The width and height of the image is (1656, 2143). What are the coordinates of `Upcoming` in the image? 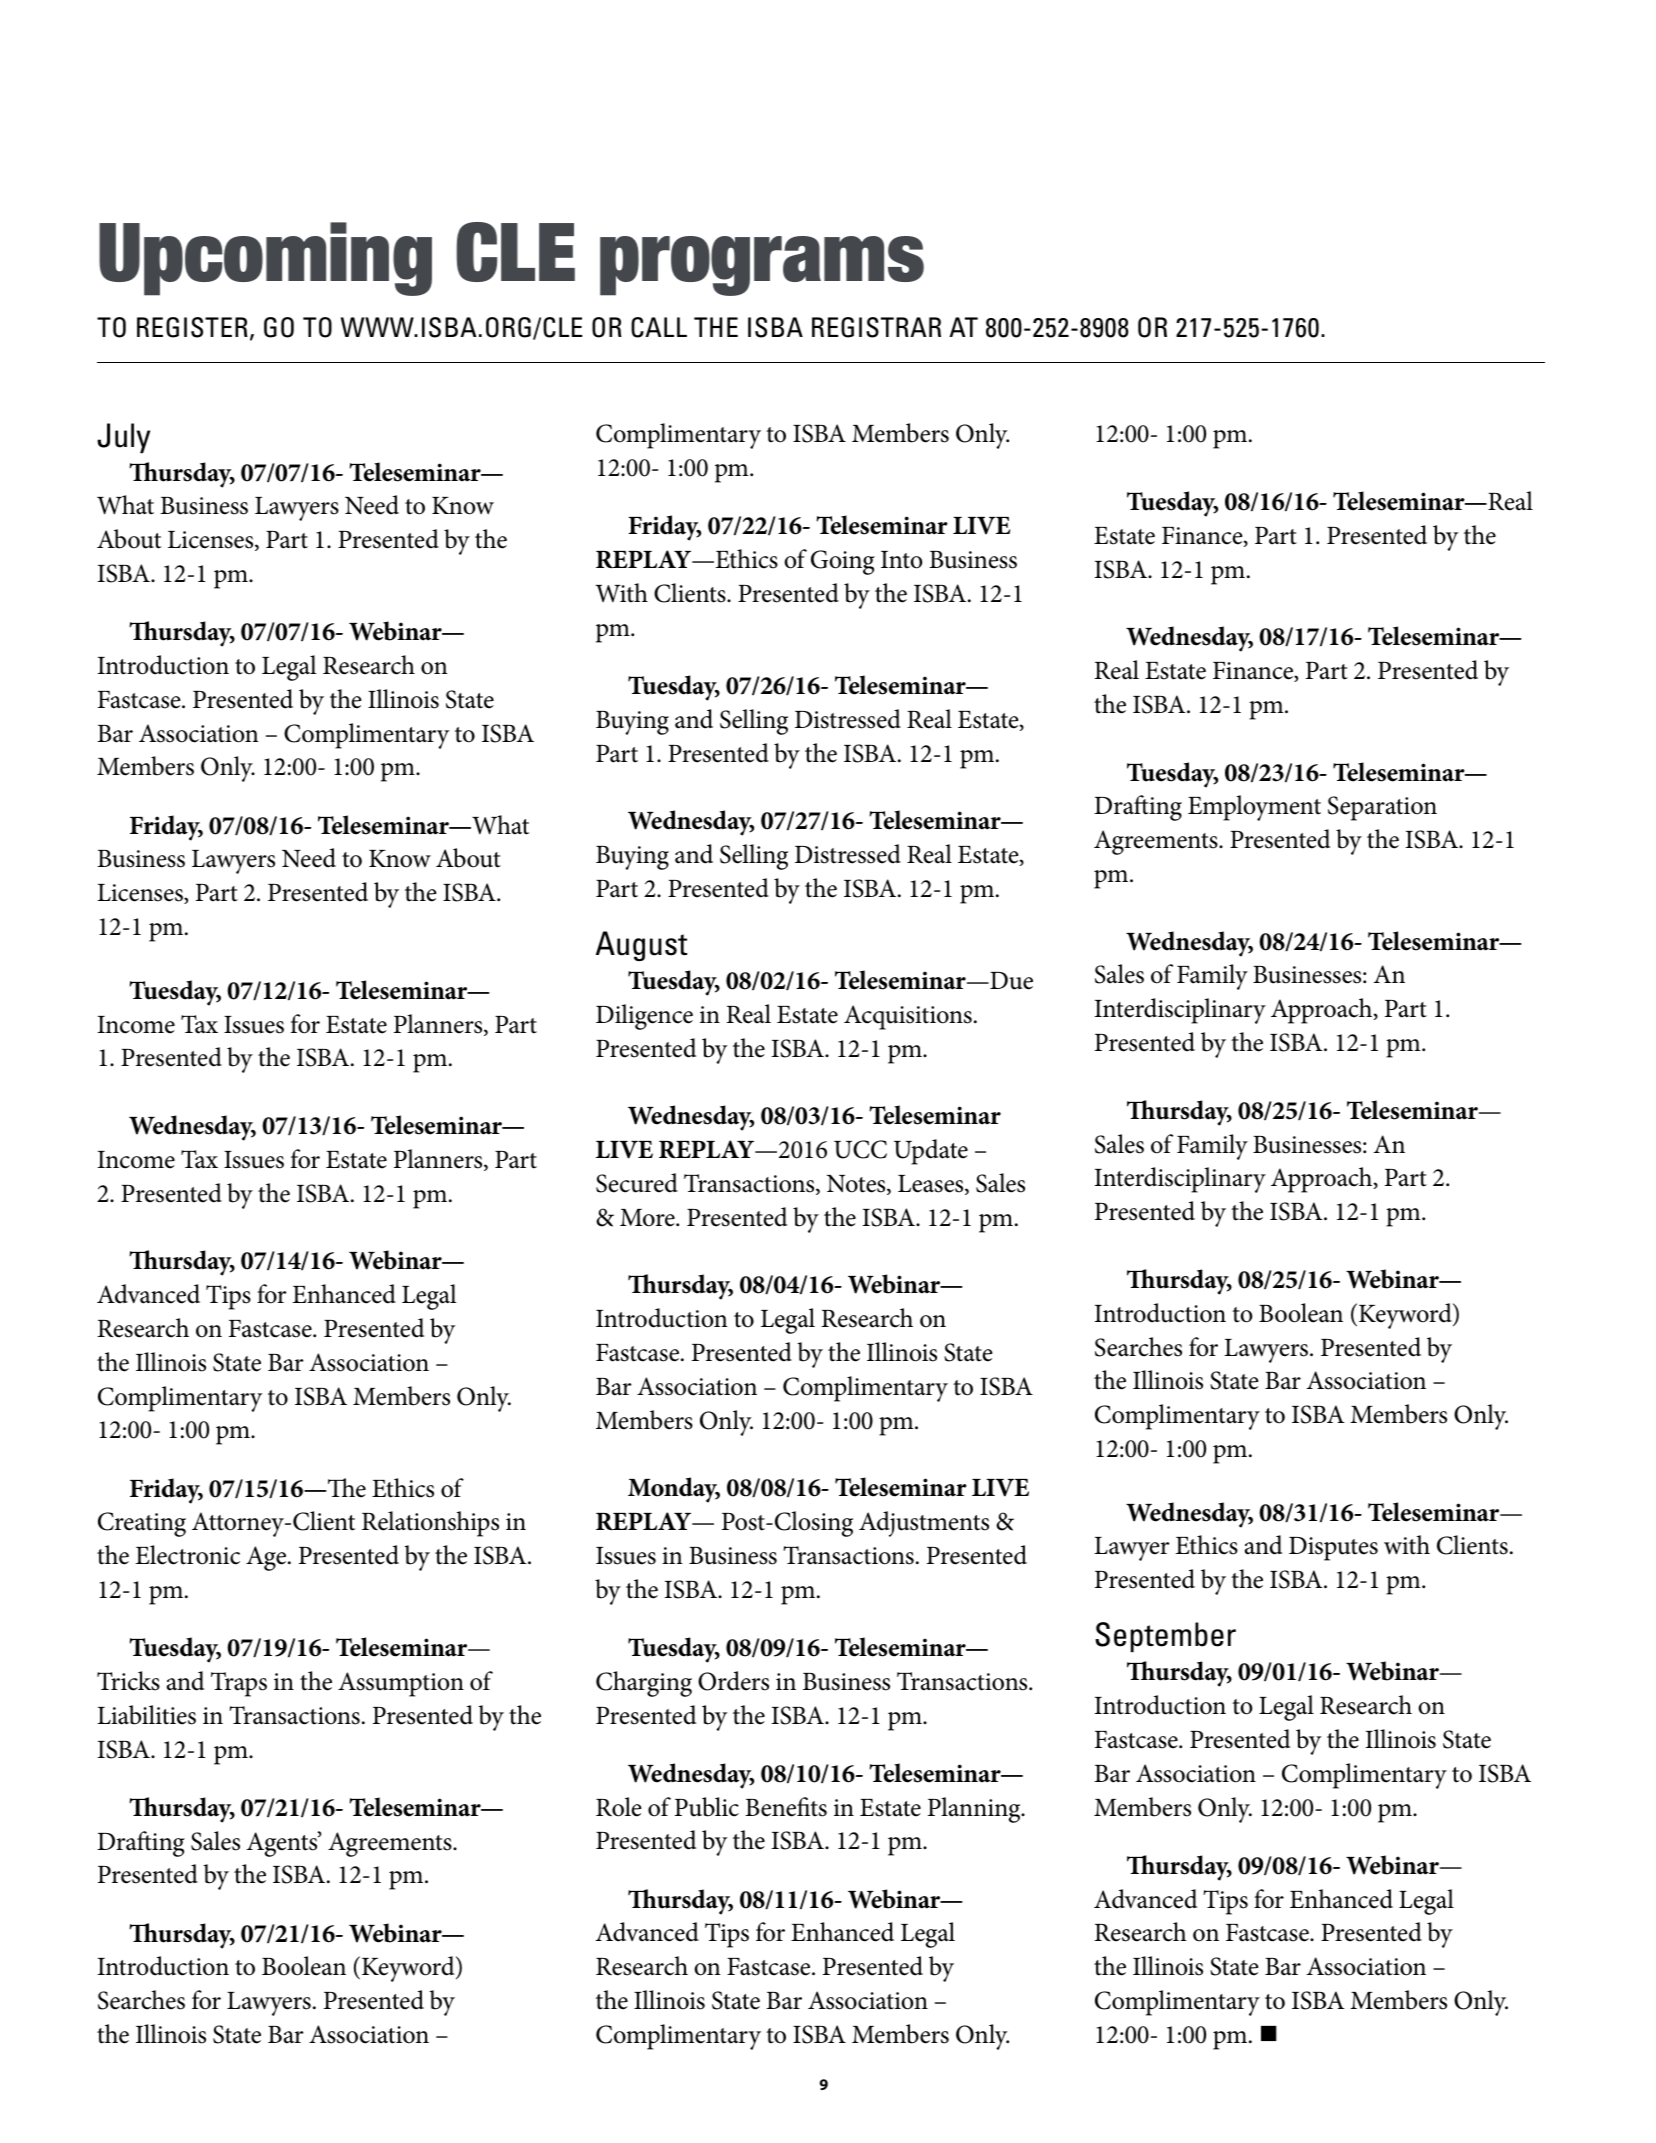 It's located at (265, 259).
